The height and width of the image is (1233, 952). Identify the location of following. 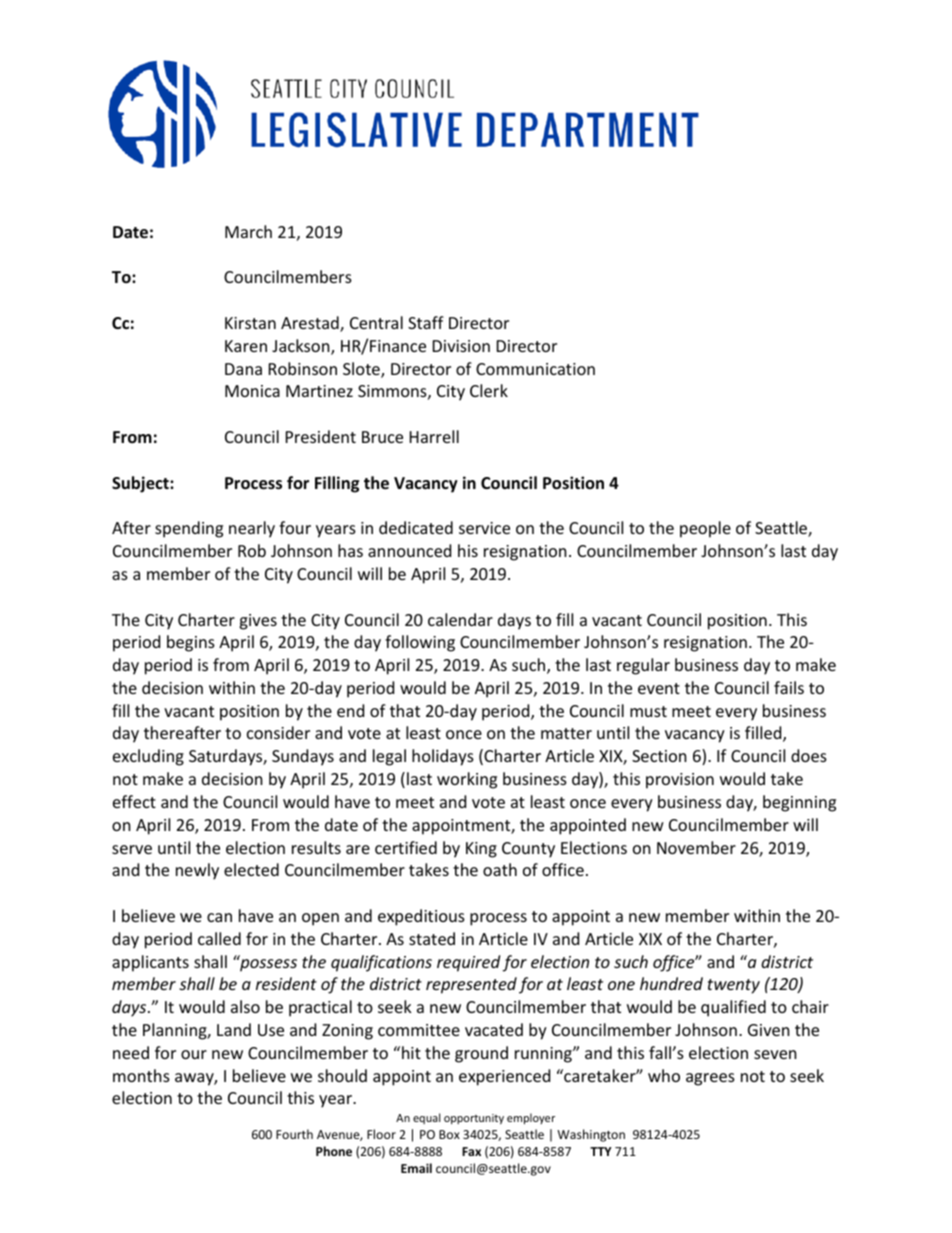
(420, 643).
